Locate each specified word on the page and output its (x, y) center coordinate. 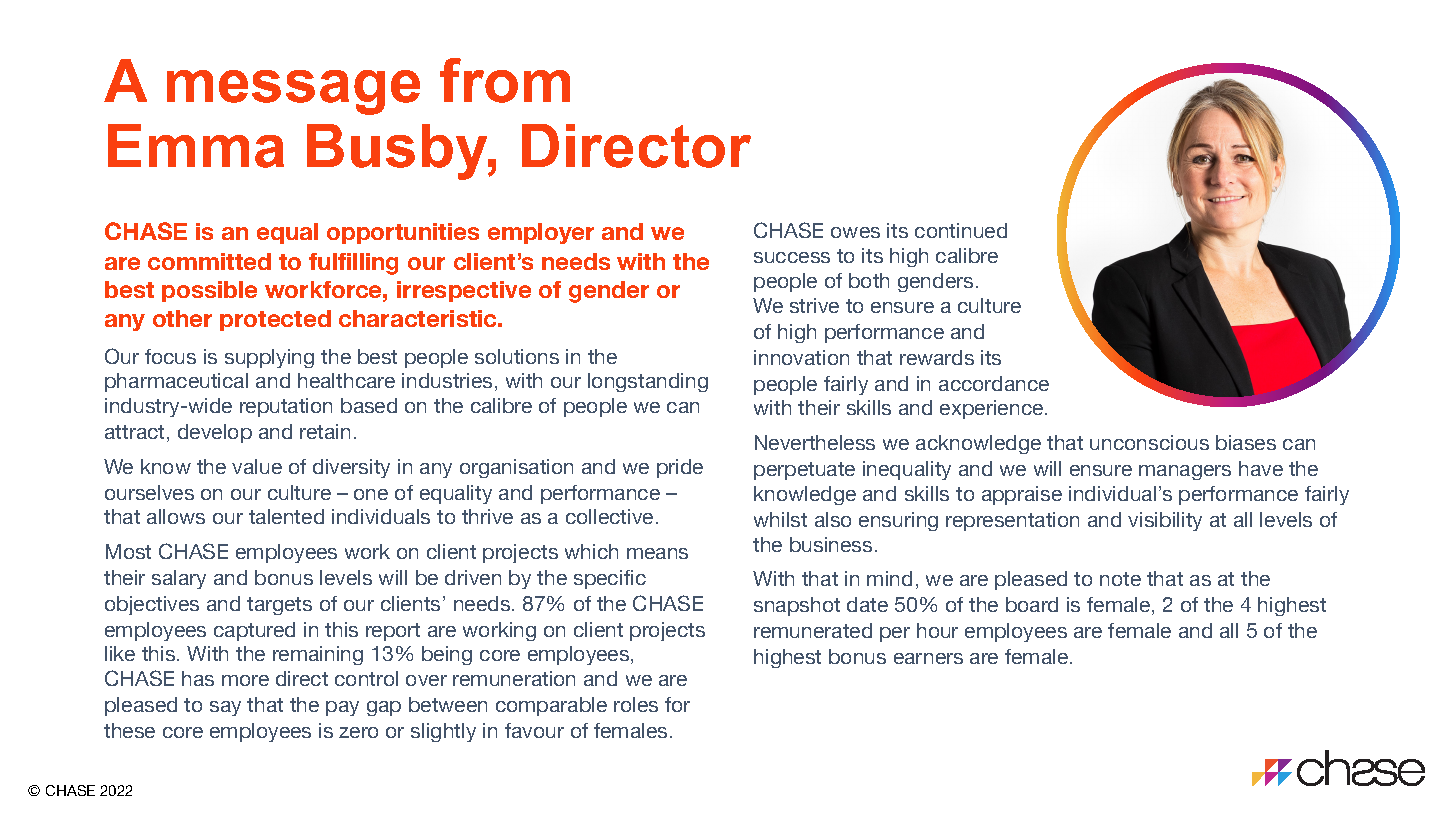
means (657, 553)
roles (636, 704)
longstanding (648, 382)
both (869, 280)
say (225, 708)
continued (961, 230)
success (792, 257)
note (1120, 579)
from (505, 80)
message (293, 92)
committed (209, 261)
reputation (286, 407)
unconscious (1149, 442)
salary (179, 579)
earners (928, 658)
